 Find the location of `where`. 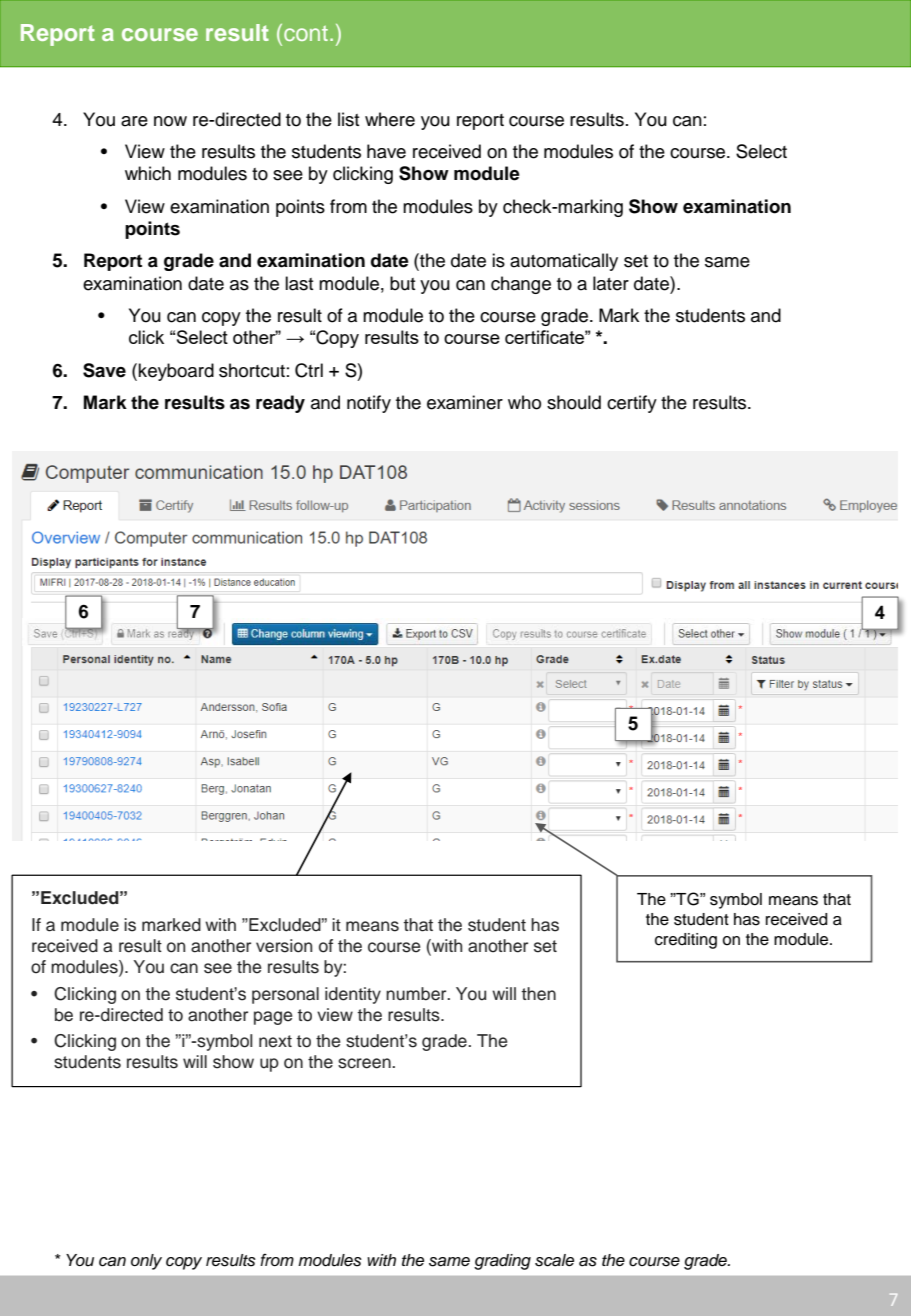

where is located at coordinates (390, 119).
